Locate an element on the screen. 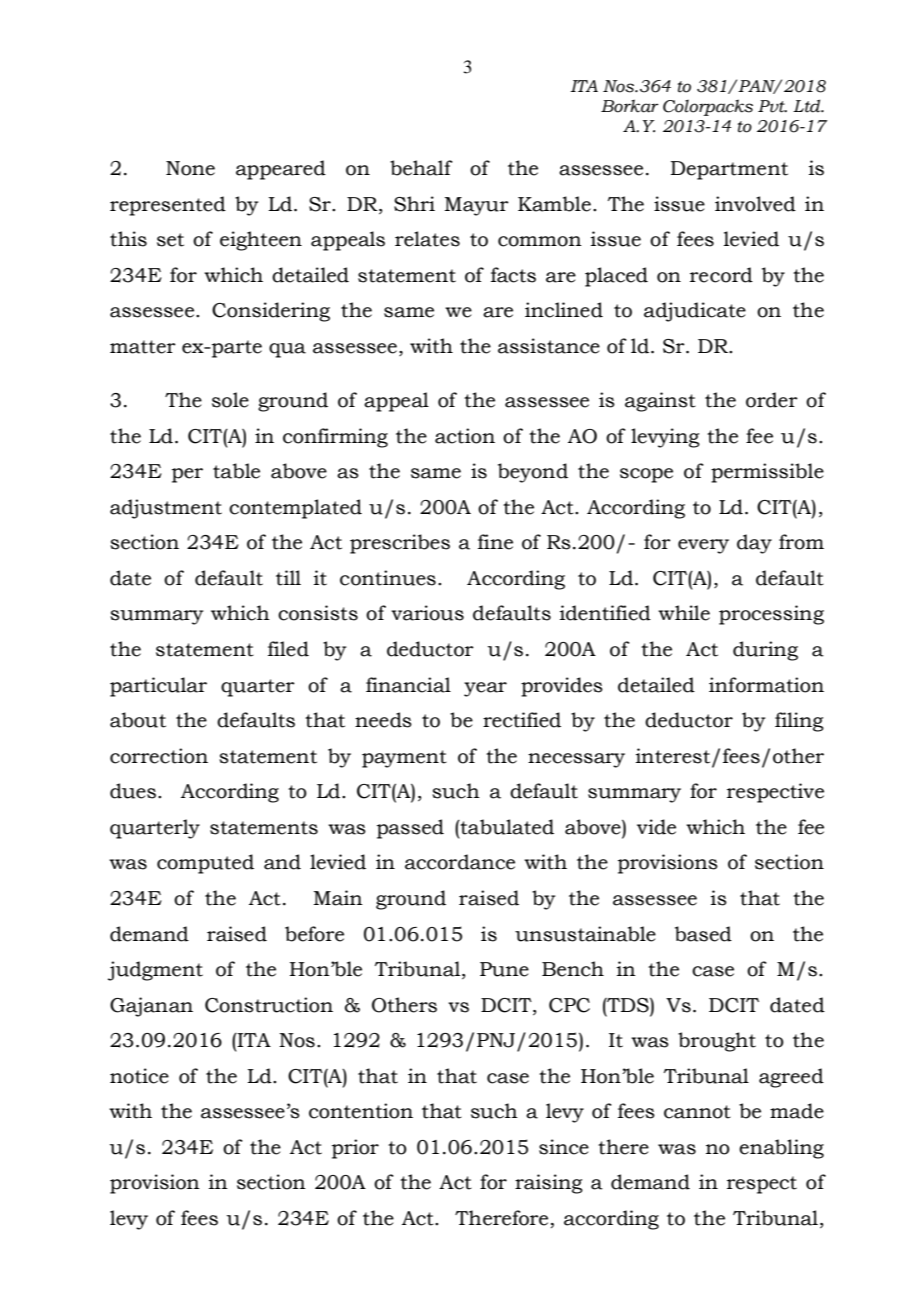 This screenshot has width=924, height=1307. table is located at coordinates (236, 471).
